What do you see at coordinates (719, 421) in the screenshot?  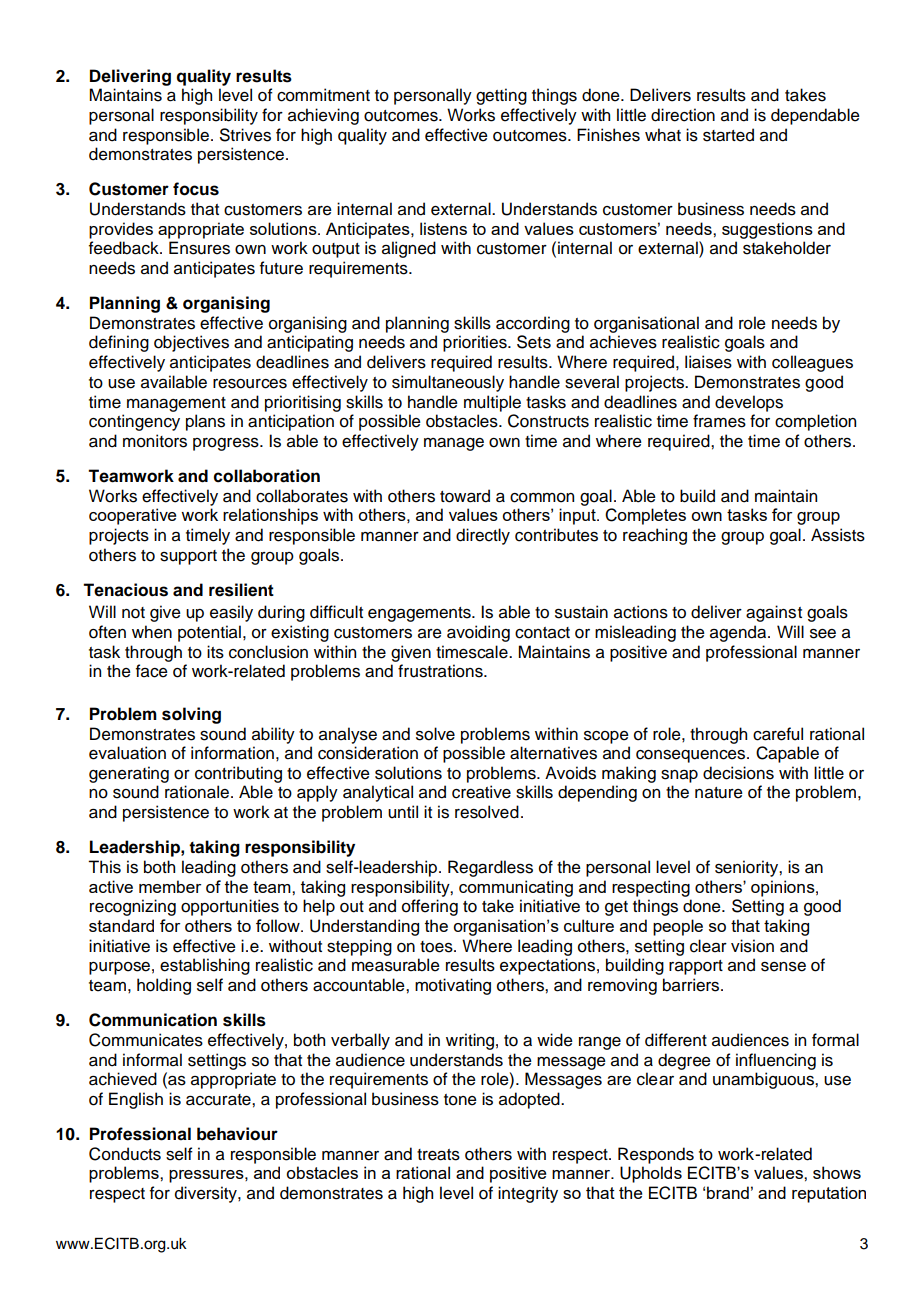 I see `frames` at bounding box center [719, 421].
